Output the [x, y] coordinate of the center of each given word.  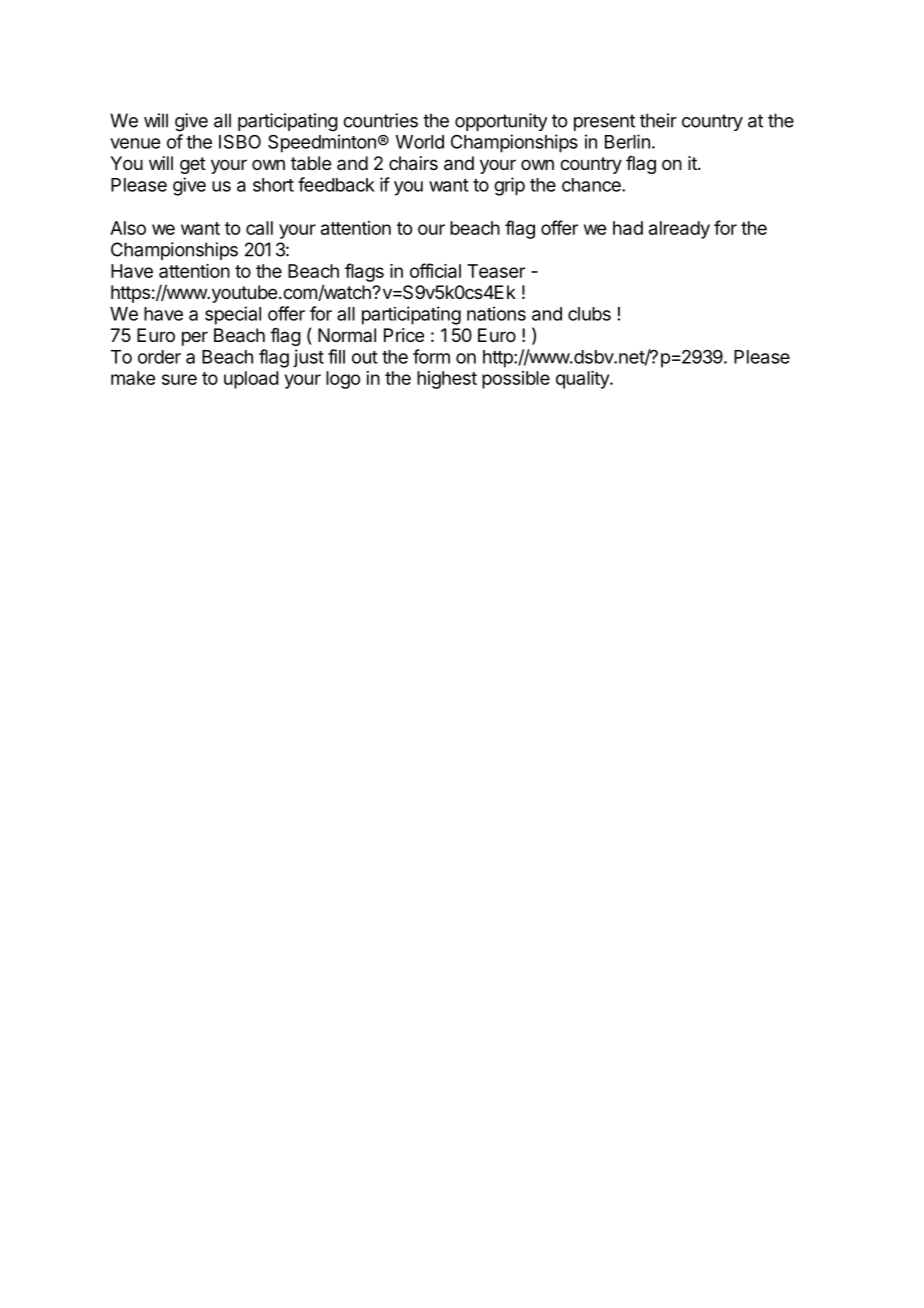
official [435, 270]
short [273, 185]
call [259, 228]
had [628, 228]
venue [135, 143]
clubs [589, 314]
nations [496, 313]
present [604, 122]
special [233, 315]
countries [380, 120]
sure [179, 379]
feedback [336, 184]
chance [592, 185]
